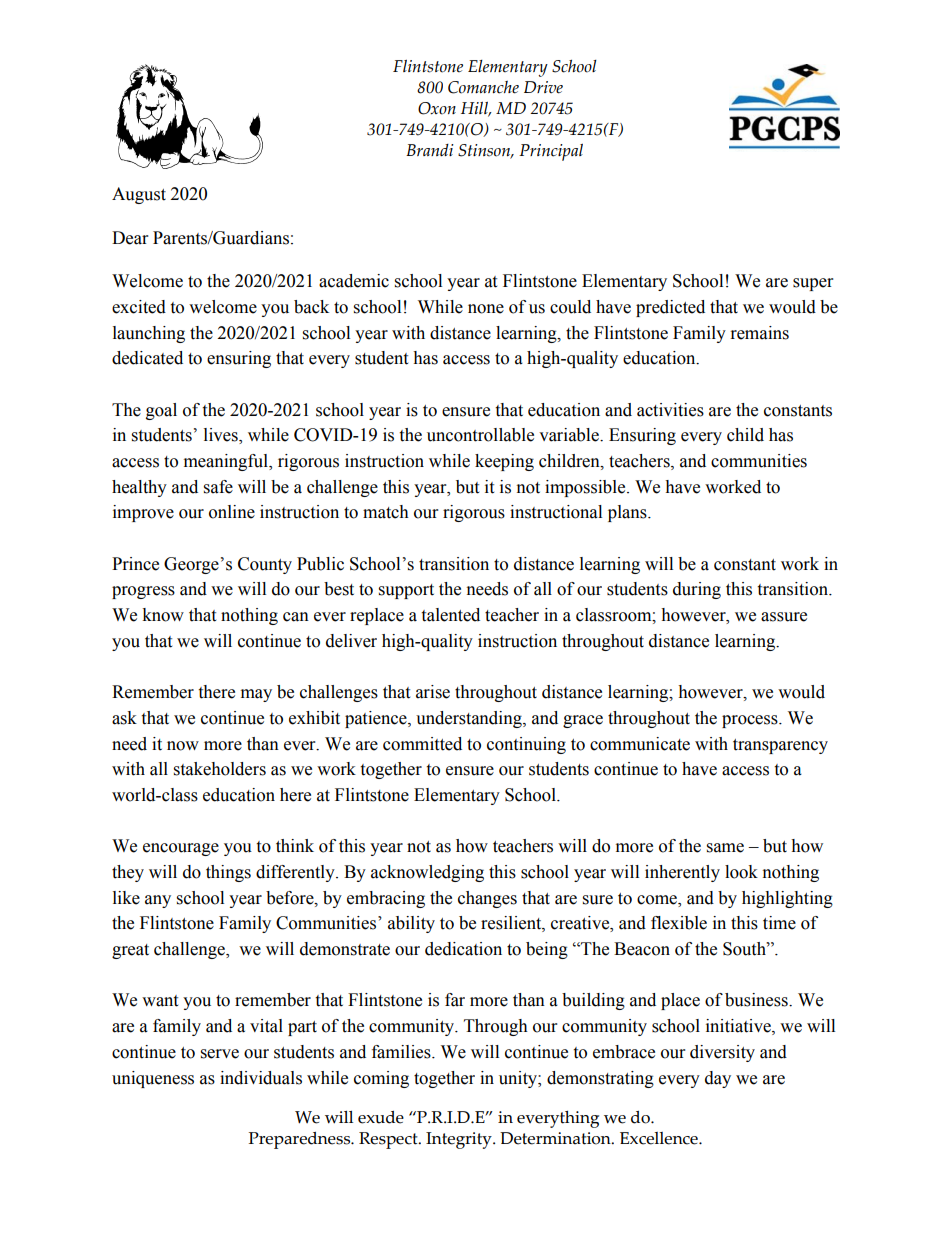  I want to click on Comanche, so click(483, 87).
